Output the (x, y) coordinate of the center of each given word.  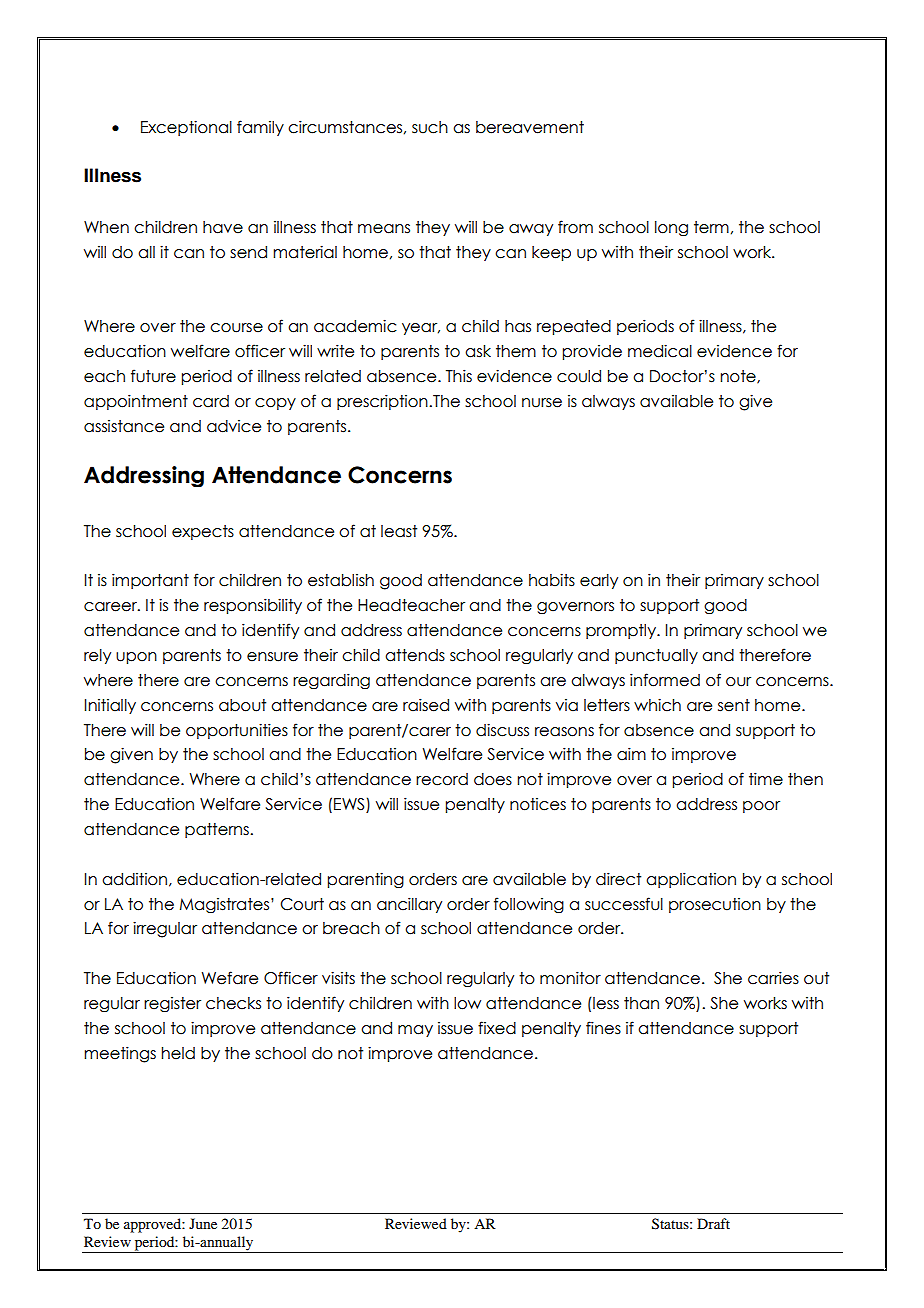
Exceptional (186, 128)
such (430, 127)
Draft (713, 1223)
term (711, 227)
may (415, 1031)
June (203, 1223)
